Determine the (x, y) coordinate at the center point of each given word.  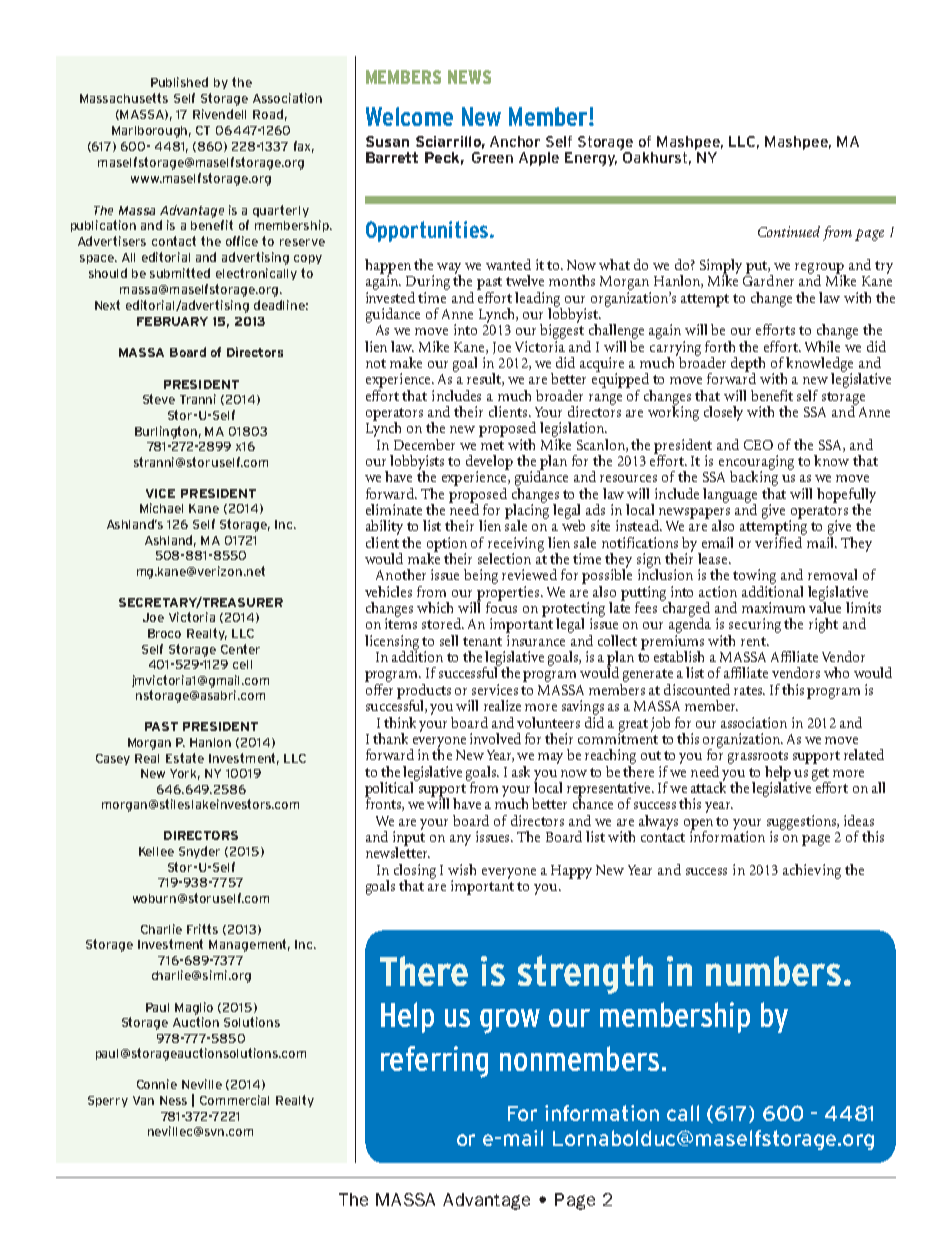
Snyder (199, 852)
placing (527, 511)
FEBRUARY (172, 321)
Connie (157, 1084)
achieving (812, 871)
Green (492, 157)
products (424, 692)
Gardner (768, 279)
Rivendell (219, 114)
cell (242, 664)
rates (749, 690)
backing (754, 479)
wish (462, 869)
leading (538, 300)
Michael (161, 508)
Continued (789, 231)
